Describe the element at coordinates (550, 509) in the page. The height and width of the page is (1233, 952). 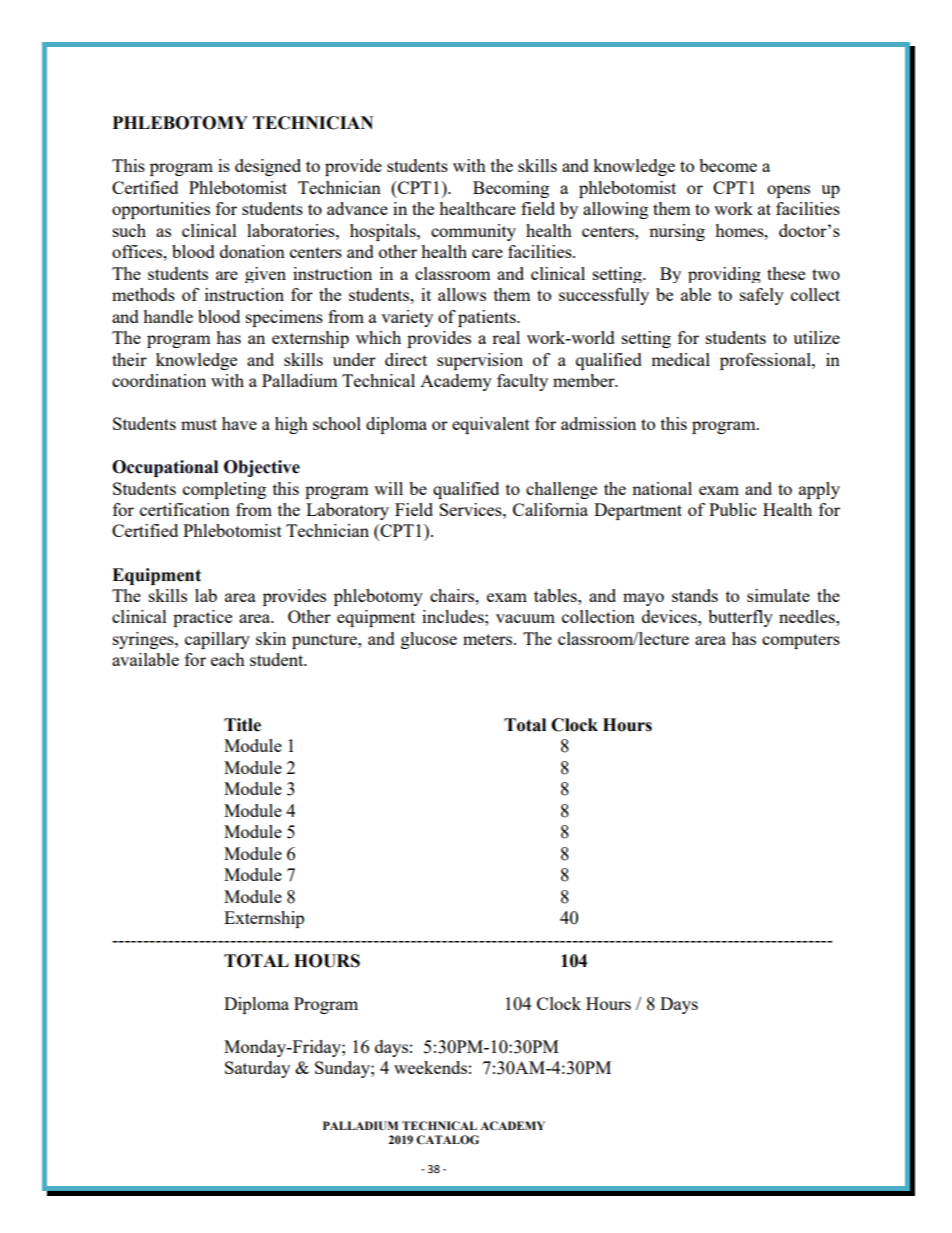
I see `California` at that location.
